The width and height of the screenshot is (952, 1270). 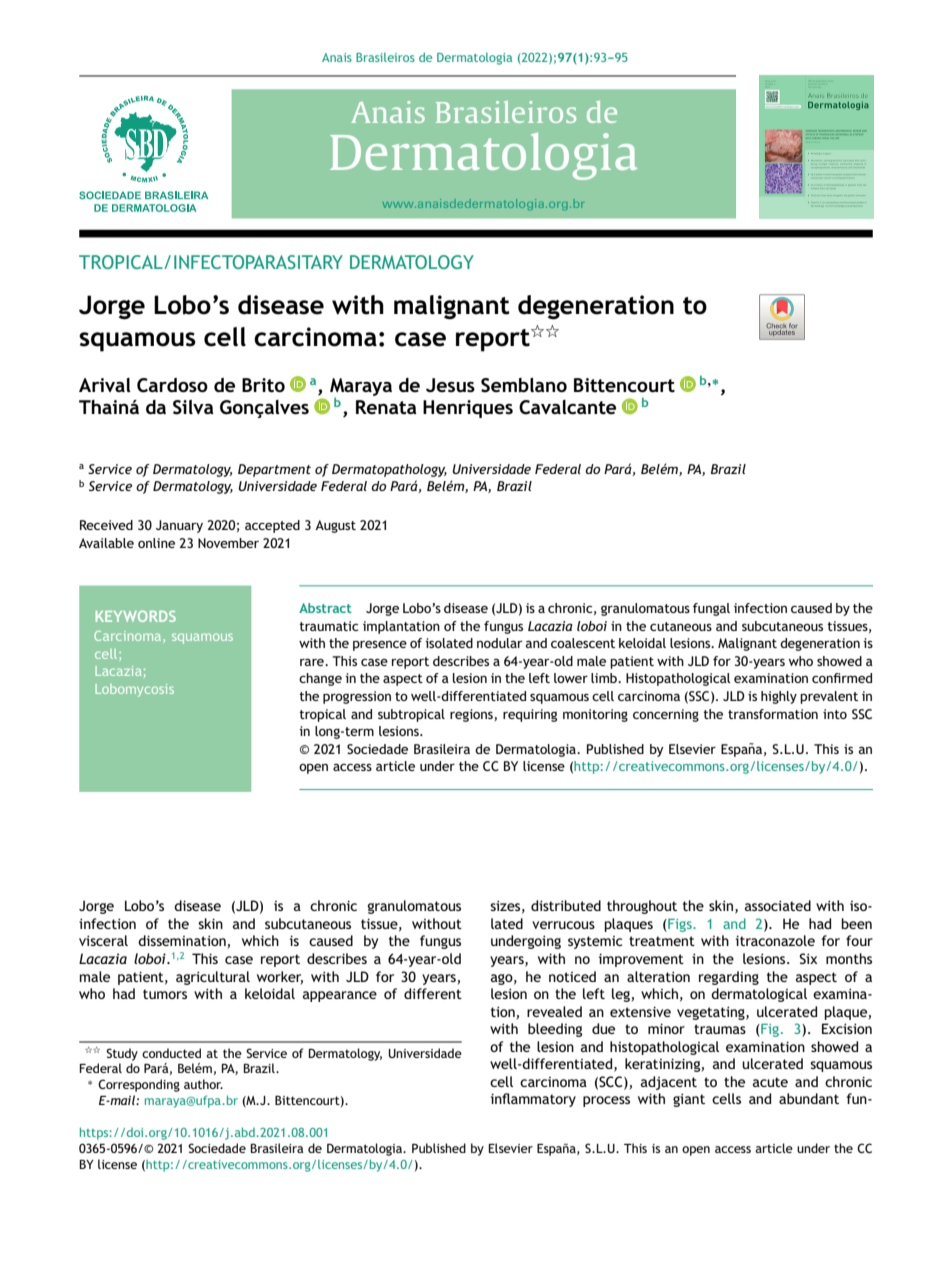 What do you see at coordinates (472, 715) in the screenshot?
I see `regions` at bounding box center [472, 715].
